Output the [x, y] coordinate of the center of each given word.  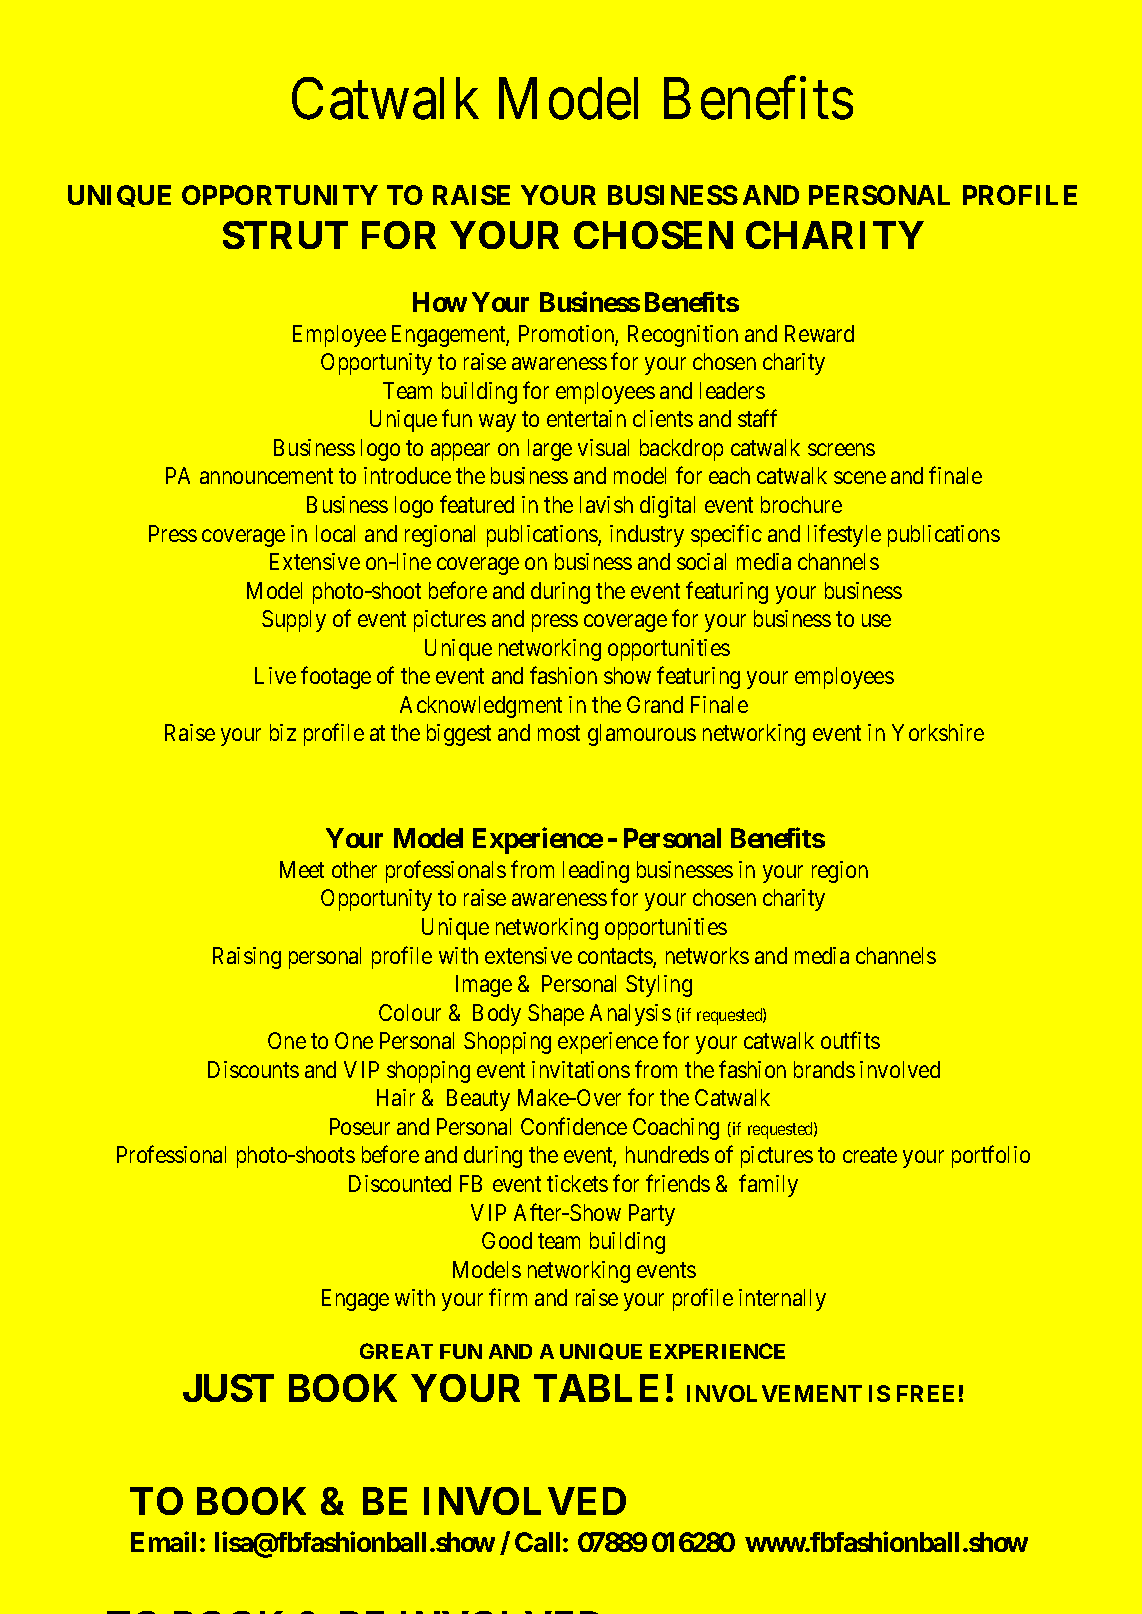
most [559, 733]
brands [824, 1069]
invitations [581, 1069]
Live [275, 675]
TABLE [596, 1388]
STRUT [285, 235]
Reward [819, 333]
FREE [925, 1393]
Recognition [683, 336]
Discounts [253, 1069]
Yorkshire [938, 732]
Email [163, 1541]
